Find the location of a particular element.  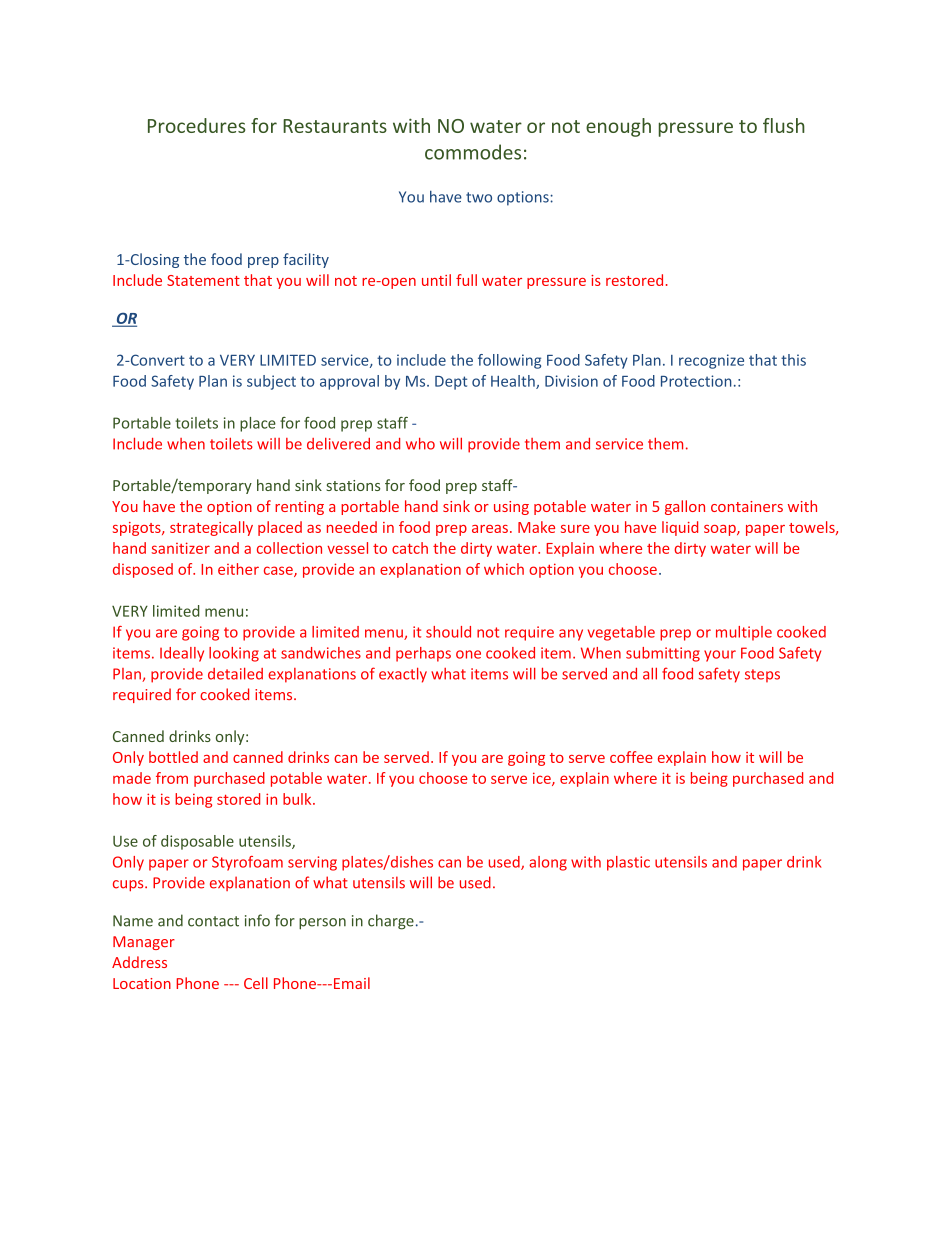

Procedures is located at coordinates (196, 125).
